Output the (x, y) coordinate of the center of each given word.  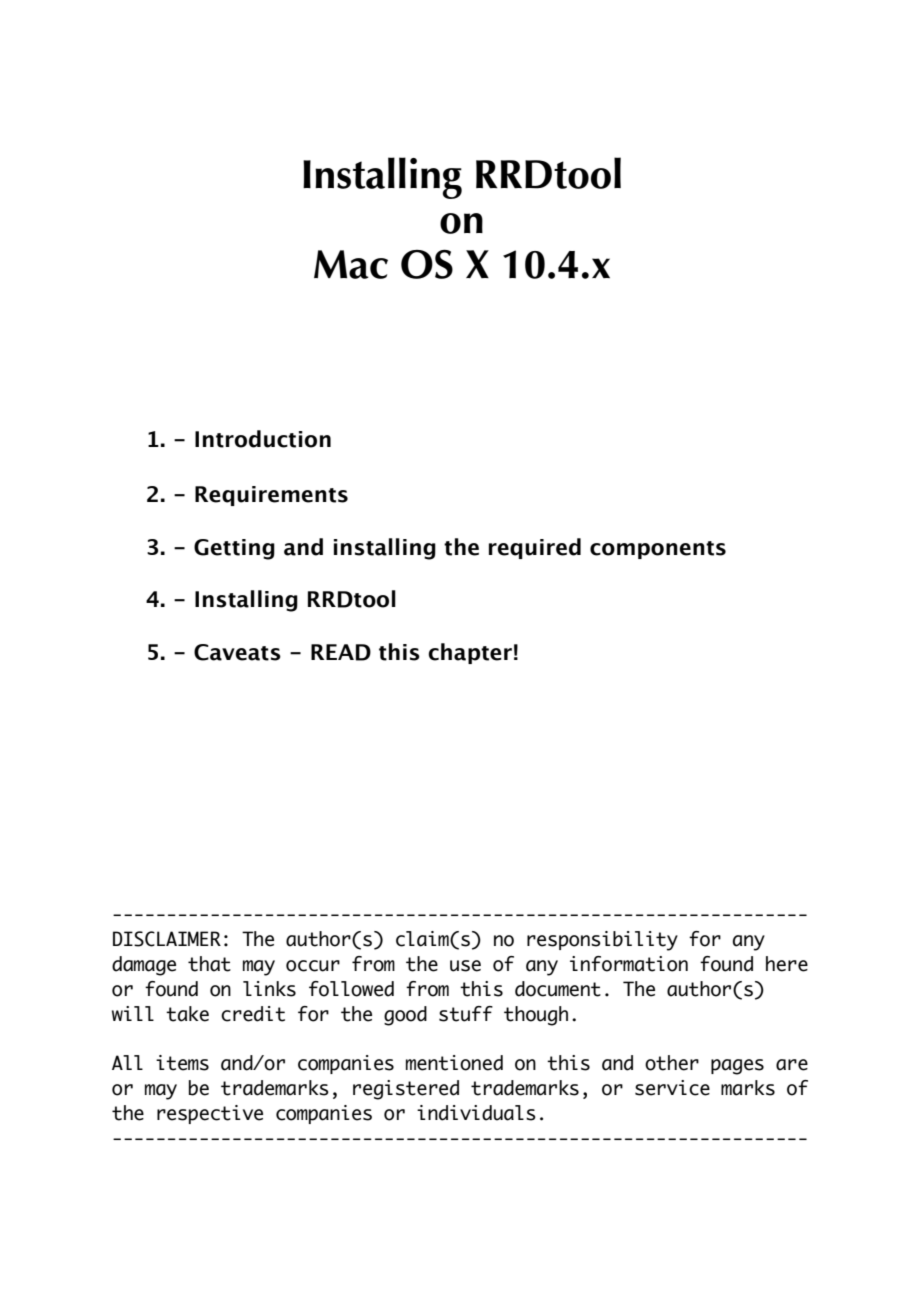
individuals (476, 1113)
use (465, 966)
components (658, 550)
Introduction (263, 439)
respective (210, 1114)
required (535, 548)
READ (341, 652)
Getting (234, 549)
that (209, 964)
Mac (351, 264)
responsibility (602, 941)
